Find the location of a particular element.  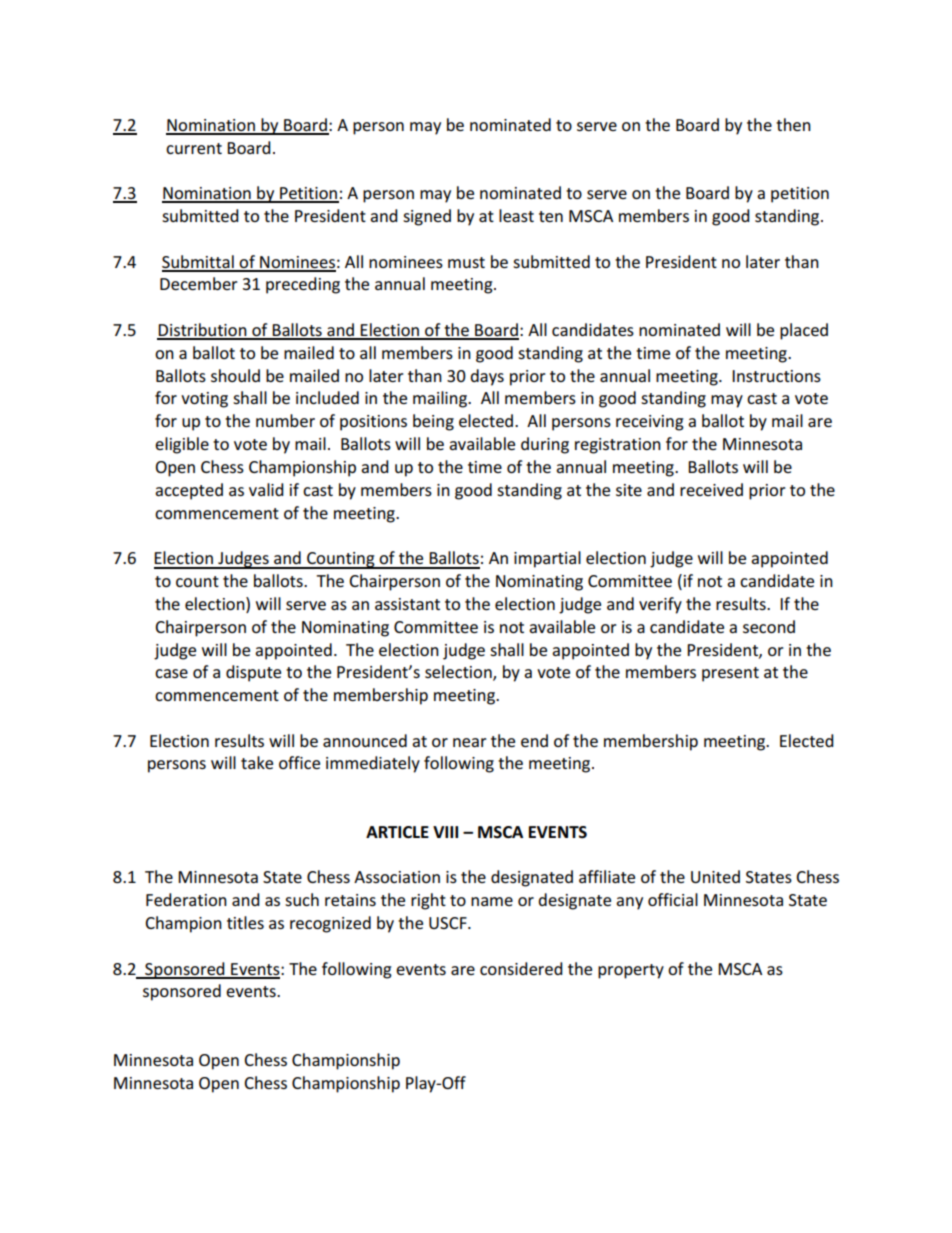

current is located at coordinates (194, 148).
